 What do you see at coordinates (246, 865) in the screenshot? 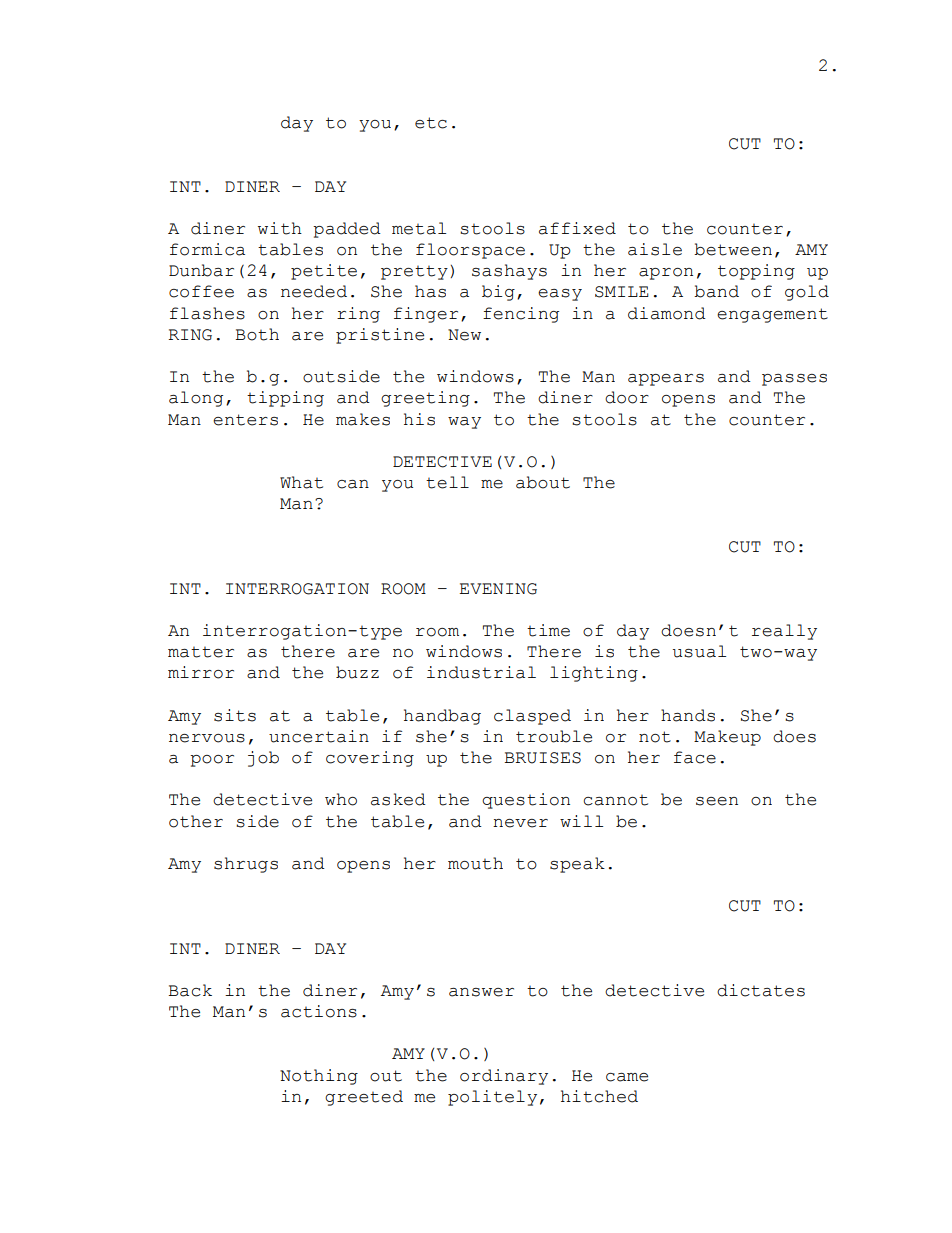
I see `shrugs` at bounding box center [246, 865].
